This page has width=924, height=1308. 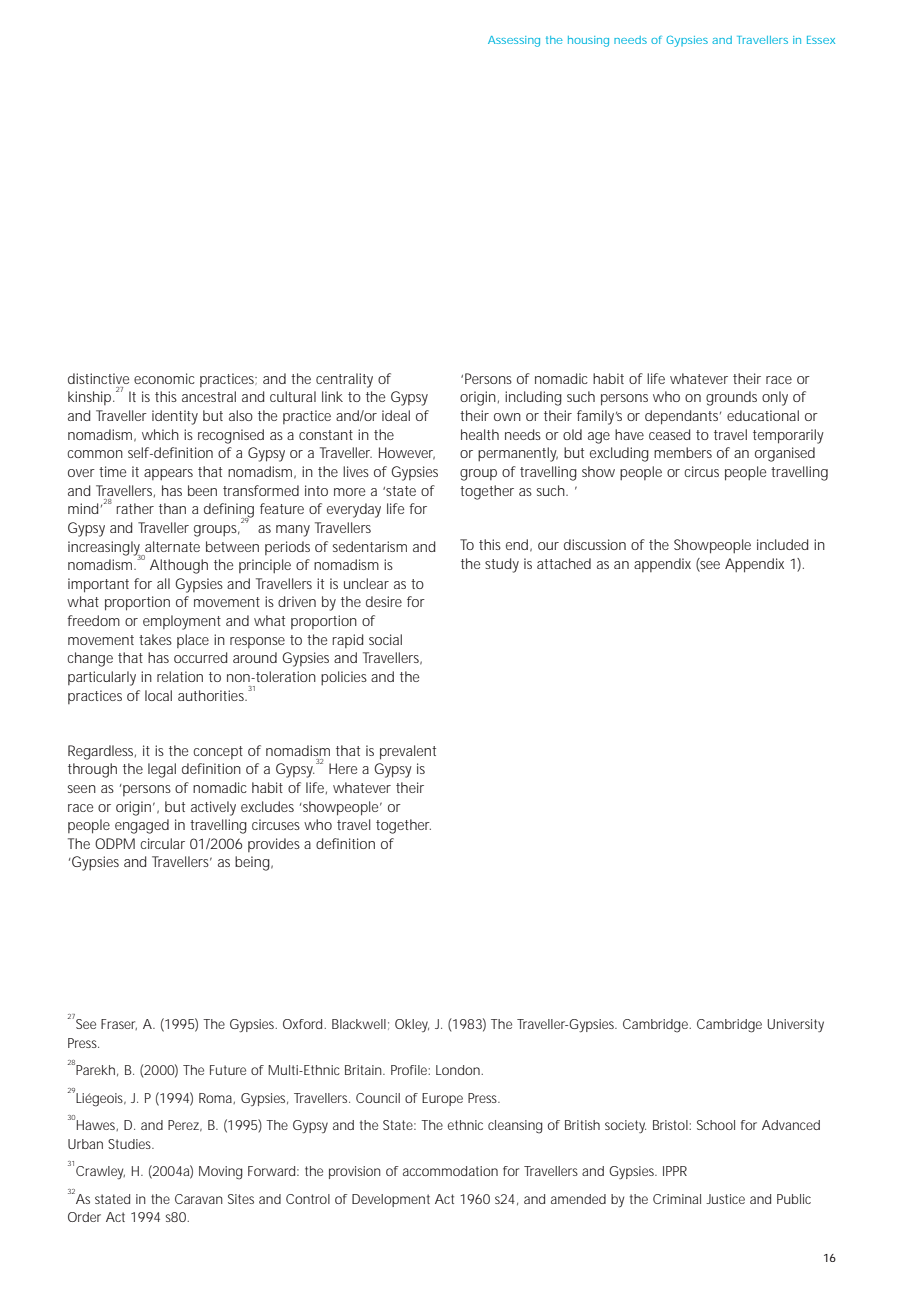 I want to click on circular, so click(x=162, y=843).
